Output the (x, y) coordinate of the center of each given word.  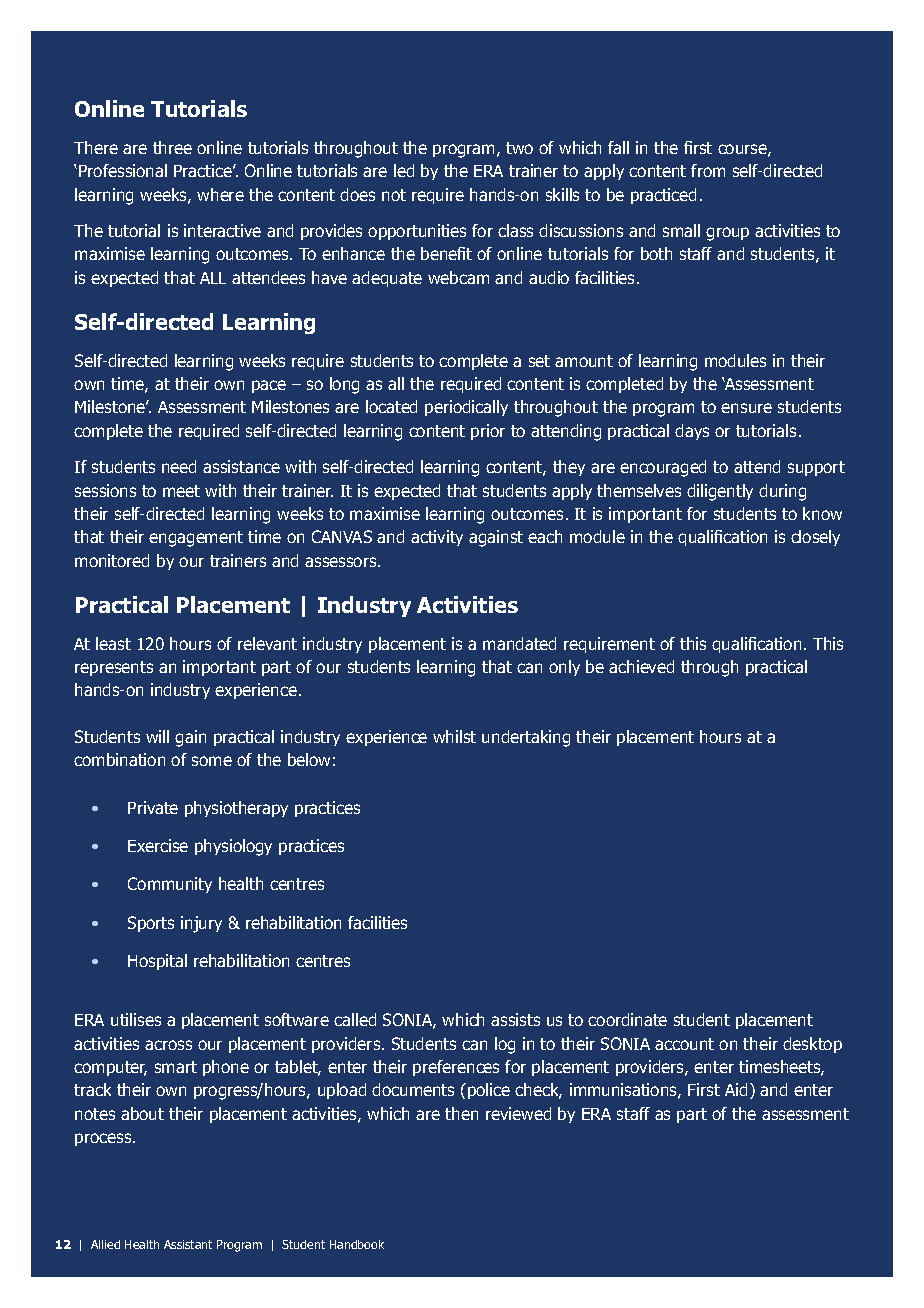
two (519, 148)
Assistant (188, 1244)
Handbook (357, 1244)
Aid (736, 1089)
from (708, 170)
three (172, 147)
